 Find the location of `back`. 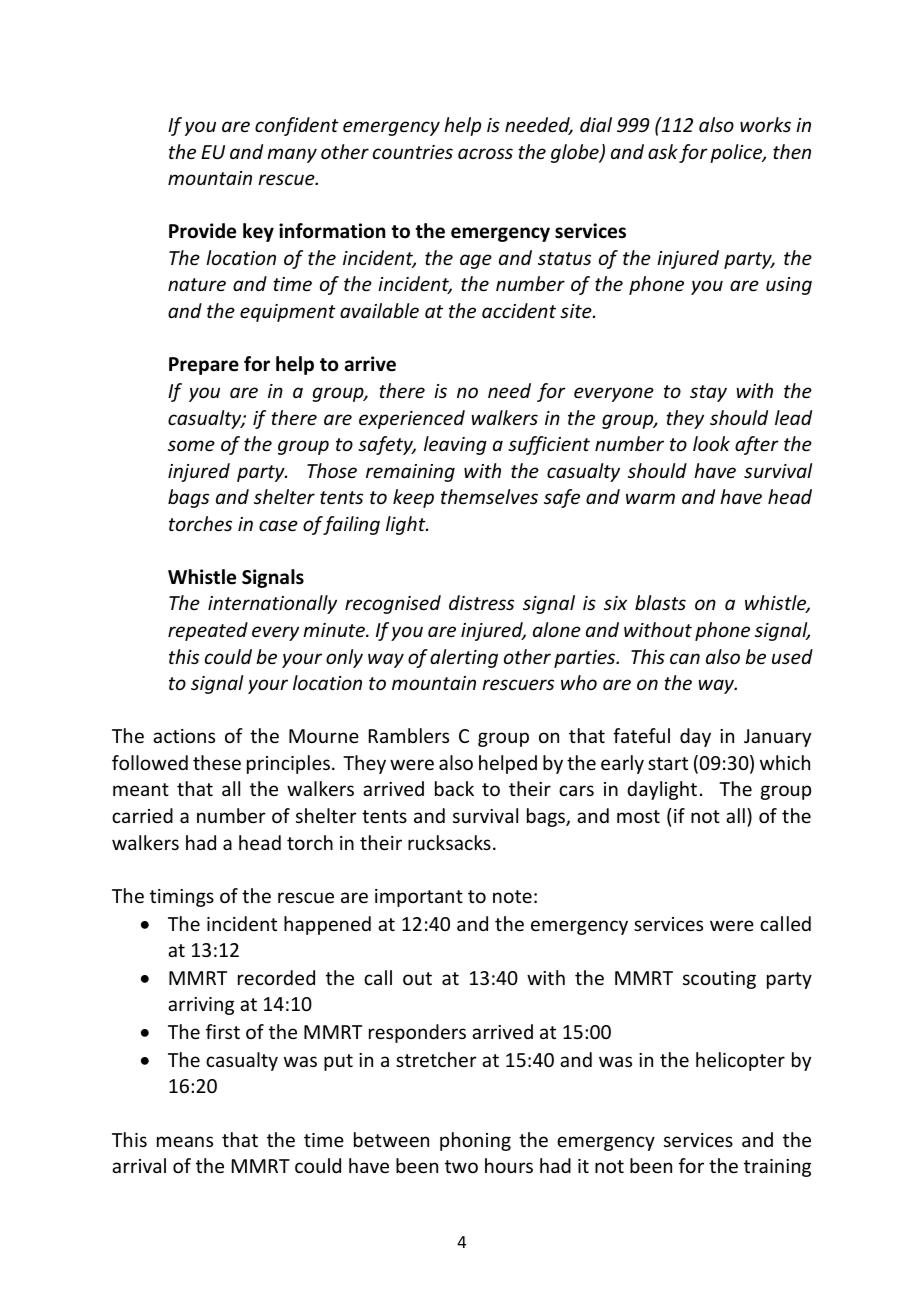

back is located at coordinates (454, 788).
